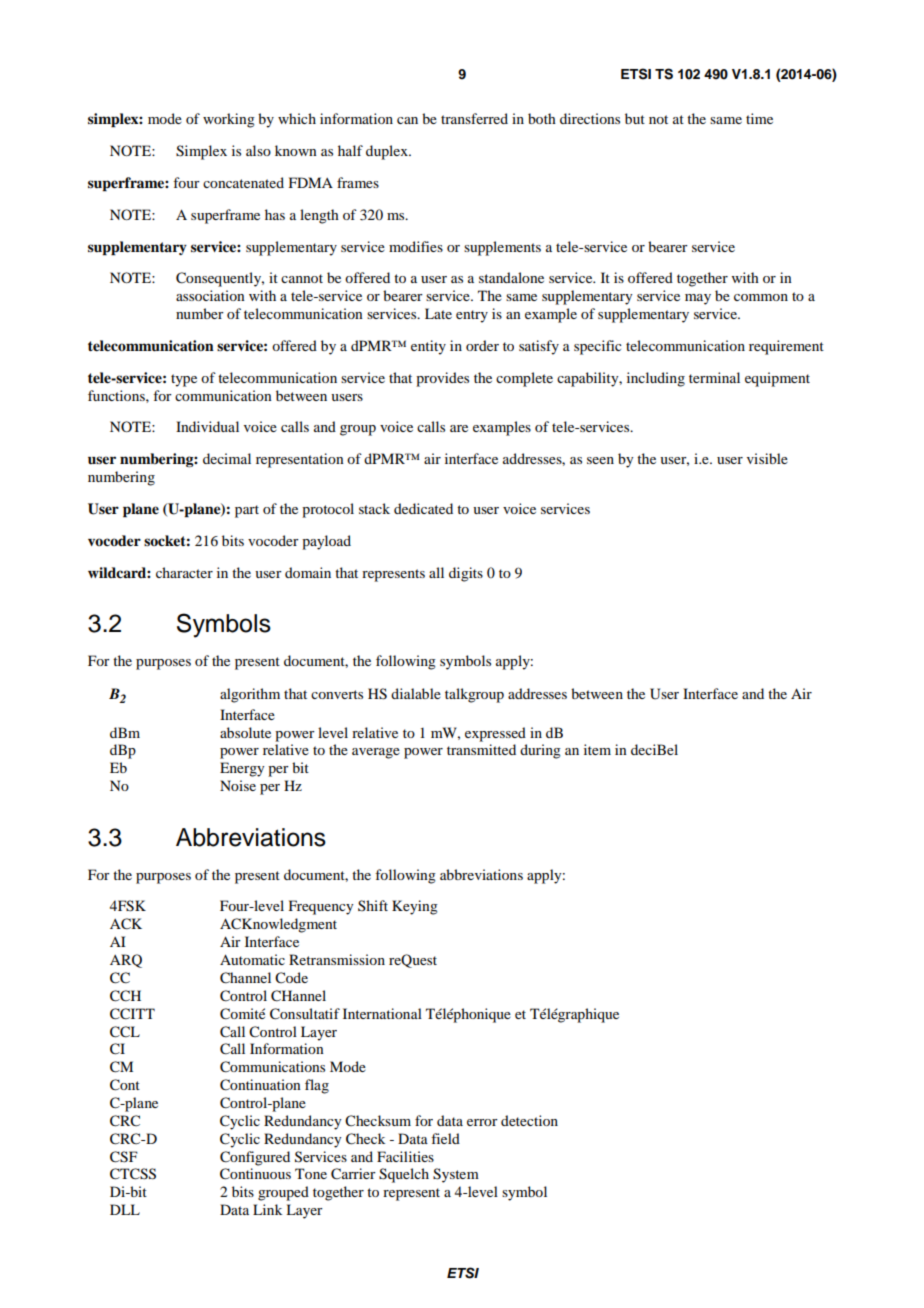 Image resolution: width=924 pixels, height=1308 pixels. Describe the element at coordinates (529, 1120) in the page. I see `detection` at that location.
